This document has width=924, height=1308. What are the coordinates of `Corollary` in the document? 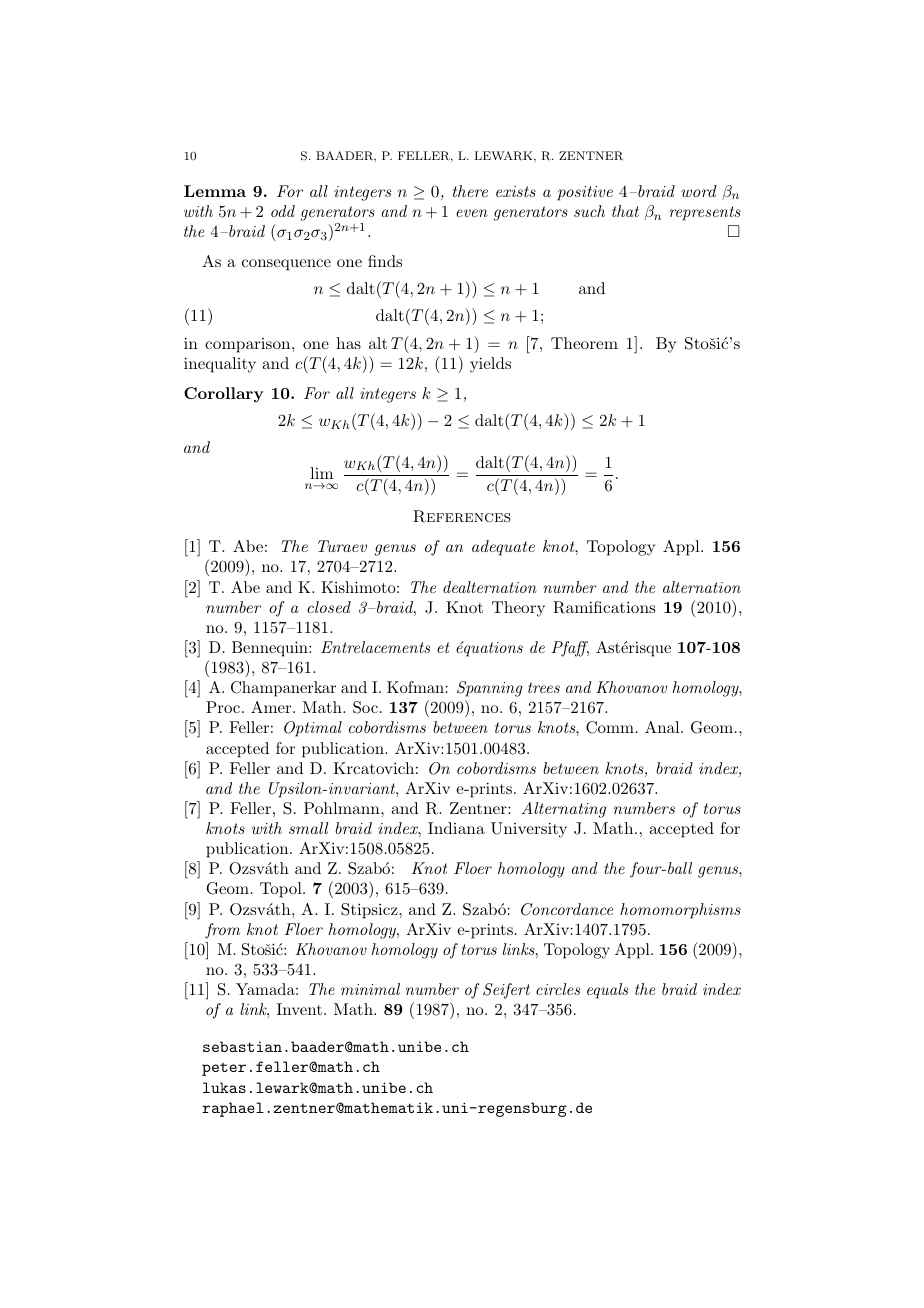 It's located at (223, 395).
